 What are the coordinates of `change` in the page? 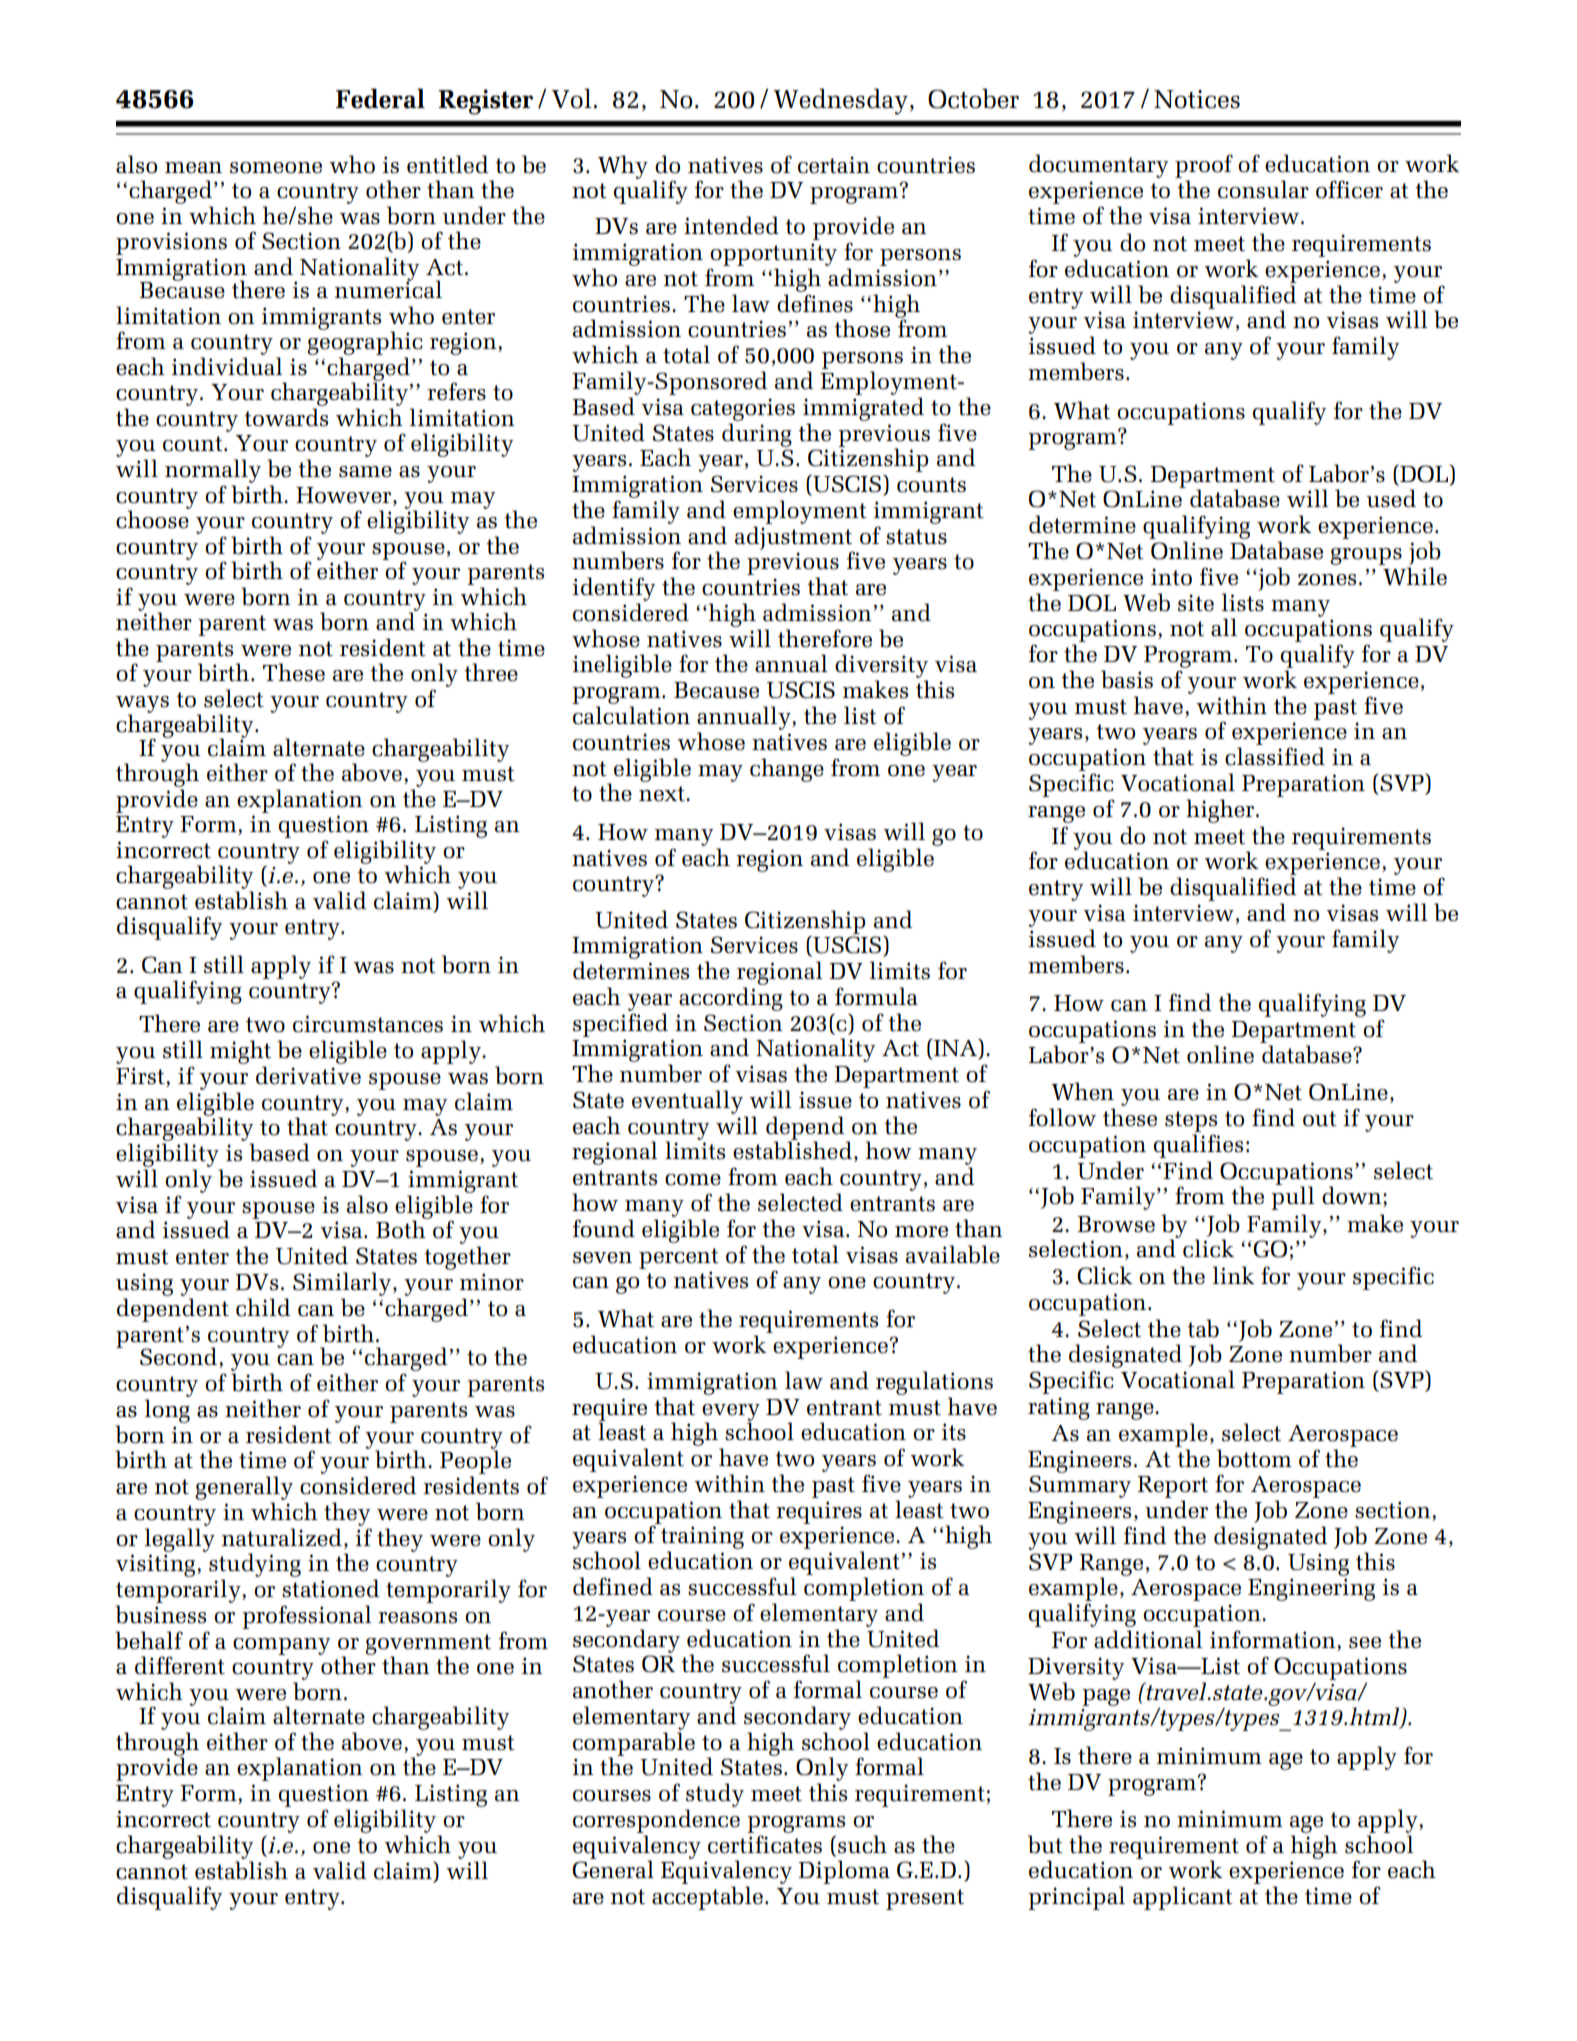 It's located at (787, 770).
